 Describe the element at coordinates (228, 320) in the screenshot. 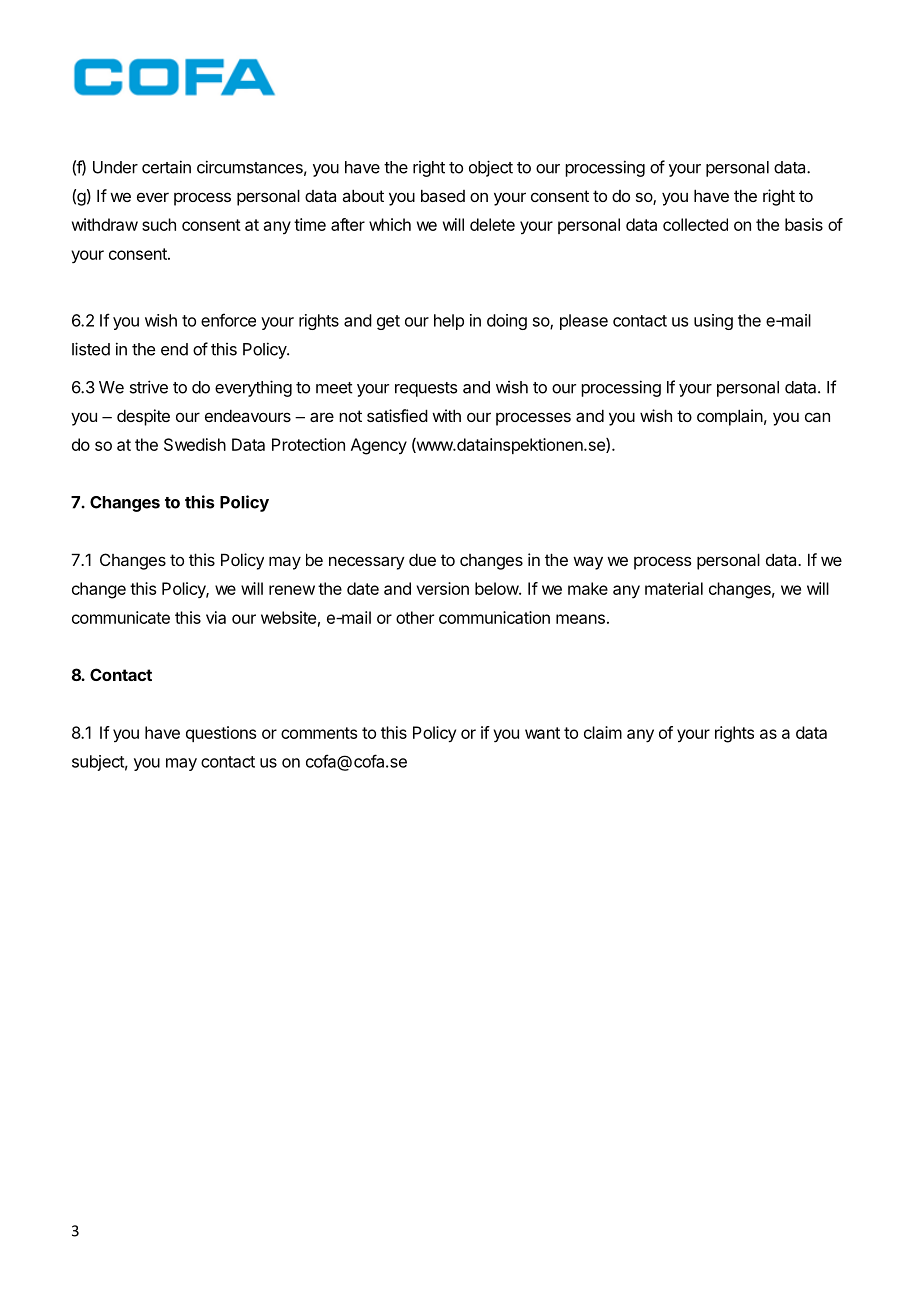

I see `enforce` at that location.
